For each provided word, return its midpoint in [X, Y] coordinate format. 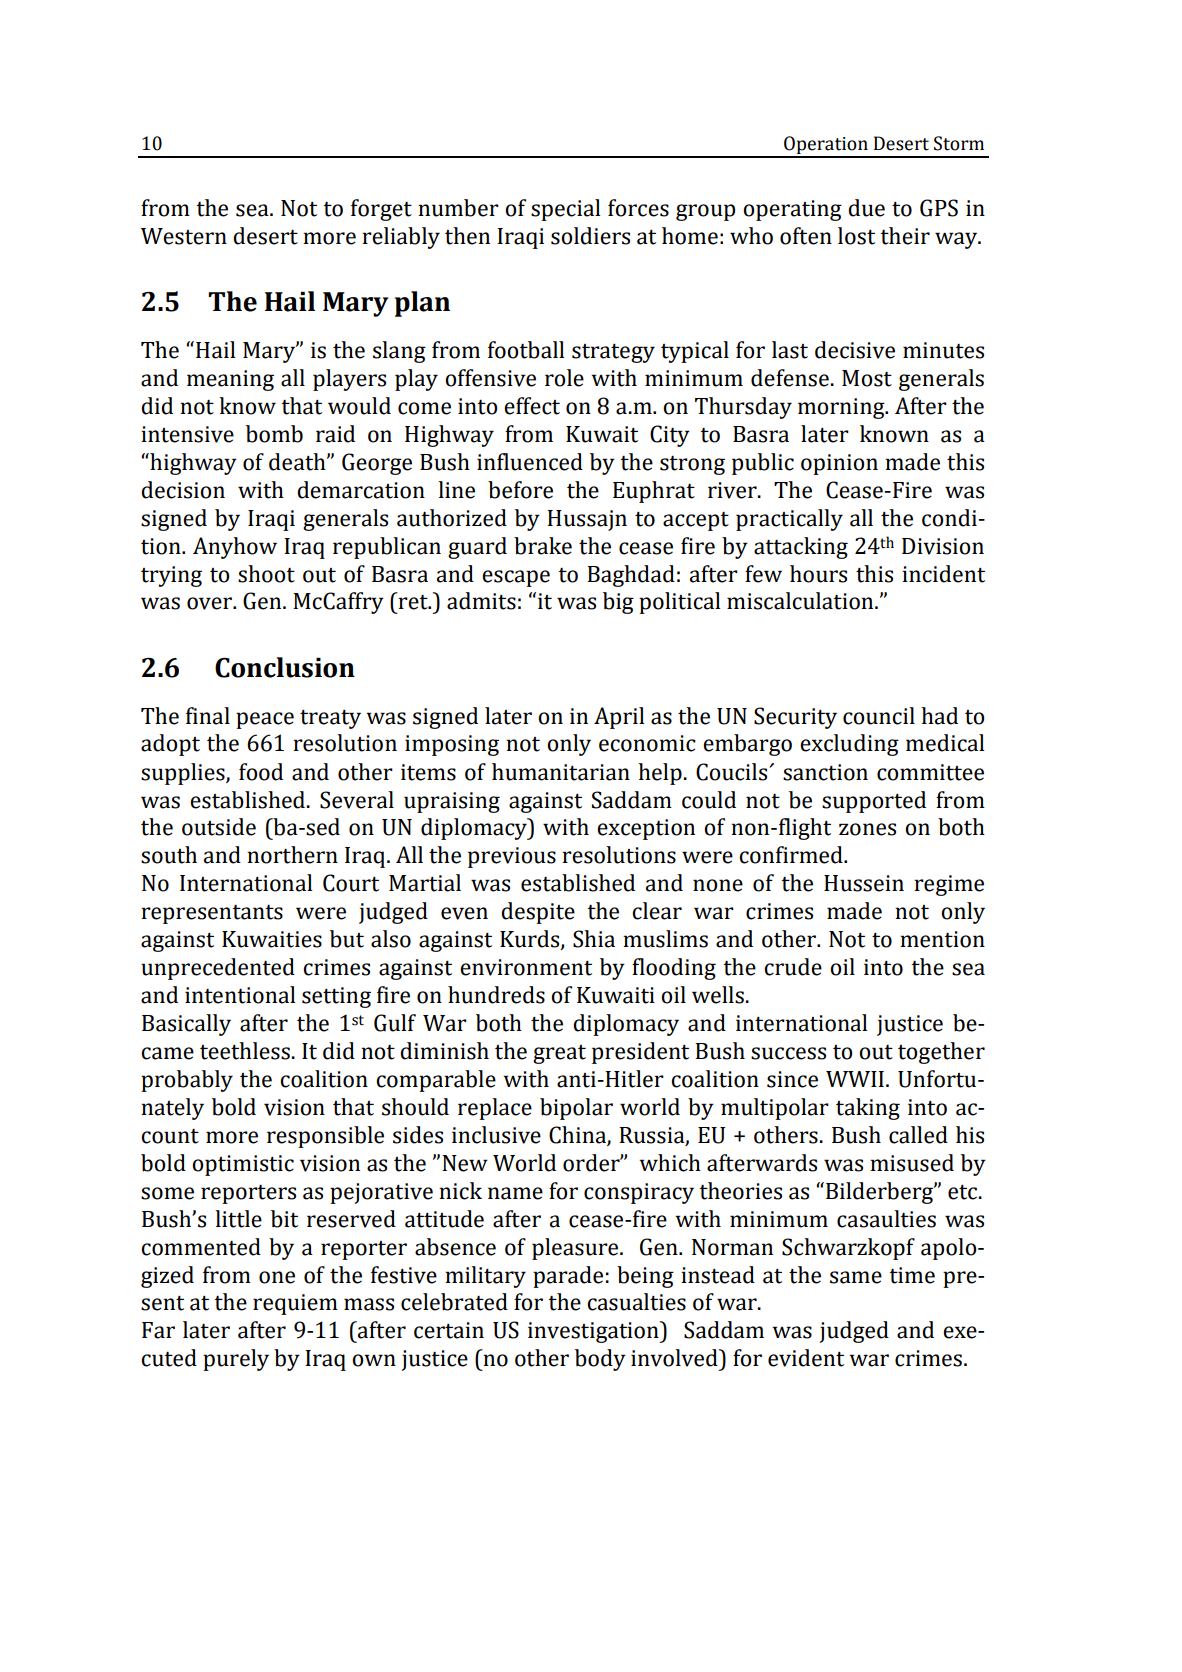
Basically [186, 1025]
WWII [855, 1079]
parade [568, 1277]
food [261, 772]
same [856, 1277]
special [565, 210]
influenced [530, 462]
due [866, 208]
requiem [295, 1304]
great [559, 1054]
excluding [849, 745]
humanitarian [561, 772]
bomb [274, 434]
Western [184, 236]
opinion [839, 464]
